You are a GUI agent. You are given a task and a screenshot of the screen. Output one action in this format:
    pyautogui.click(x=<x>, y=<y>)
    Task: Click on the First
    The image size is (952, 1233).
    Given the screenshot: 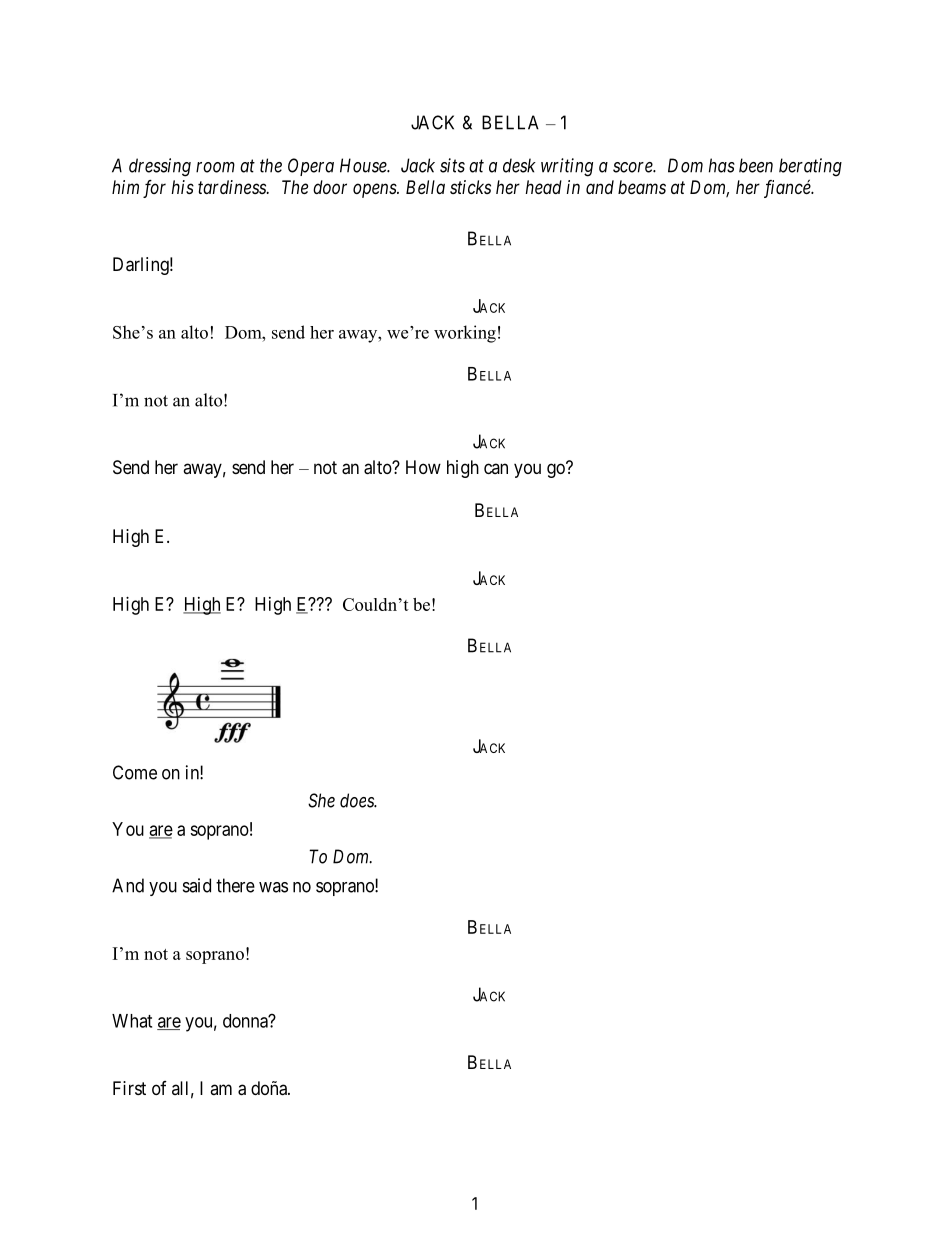 What is the action you would take?
    pyautogui.click(x=129, y=1088)
